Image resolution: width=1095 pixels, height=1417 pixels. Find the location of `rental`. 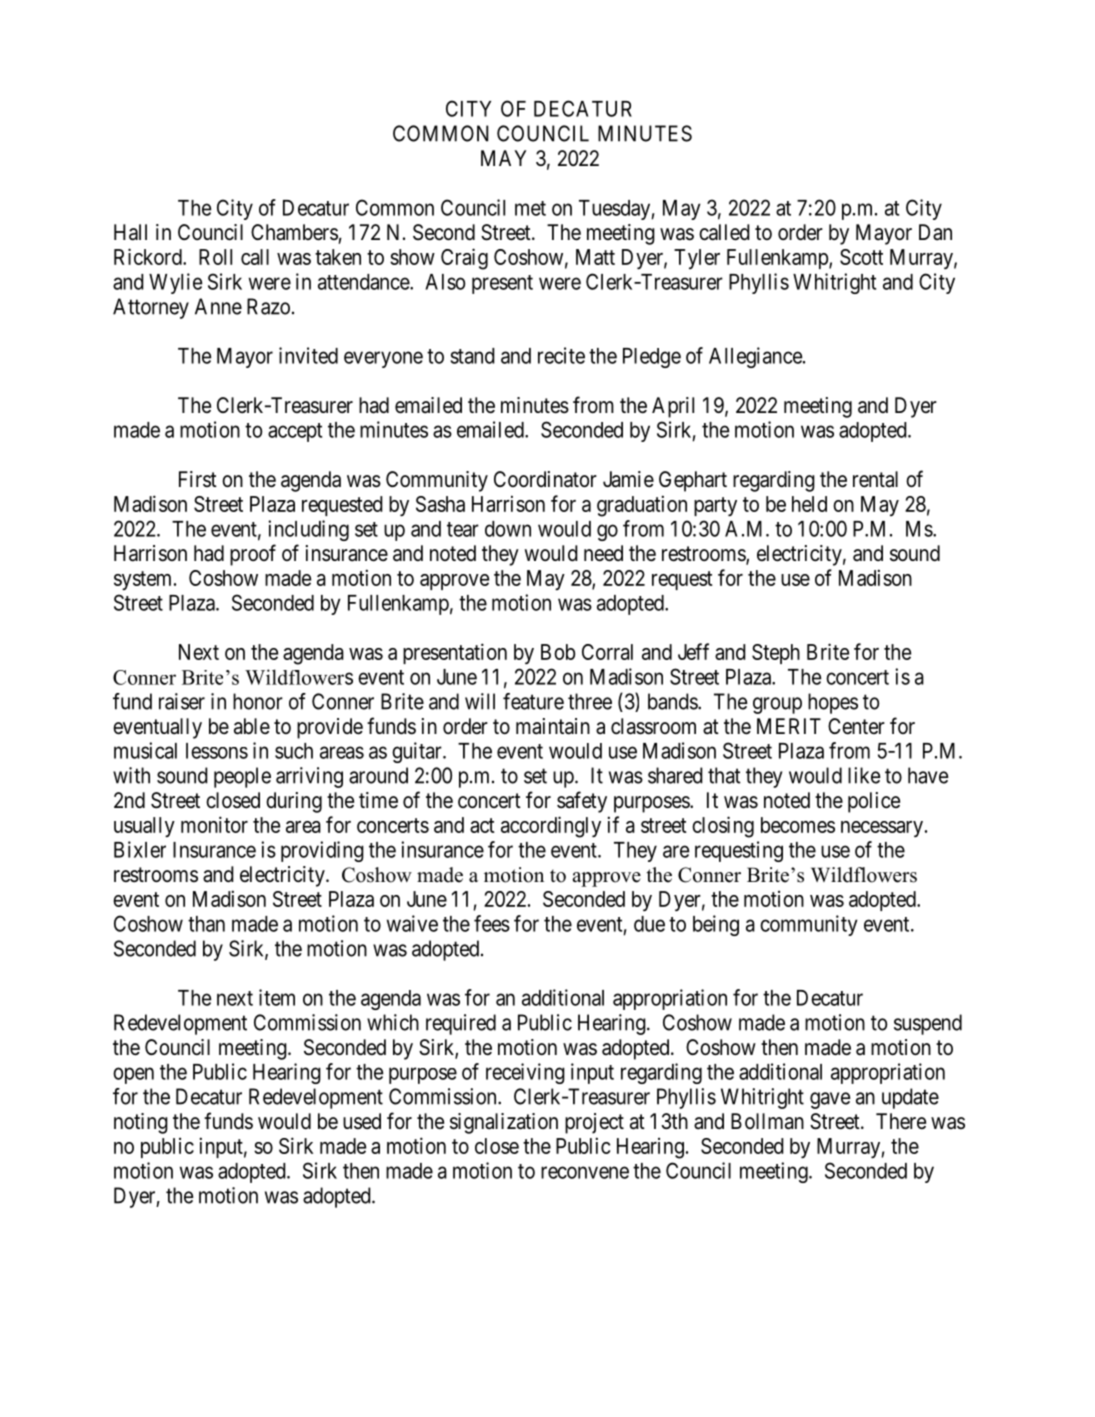

rental is located at coordinates (875, 479).
